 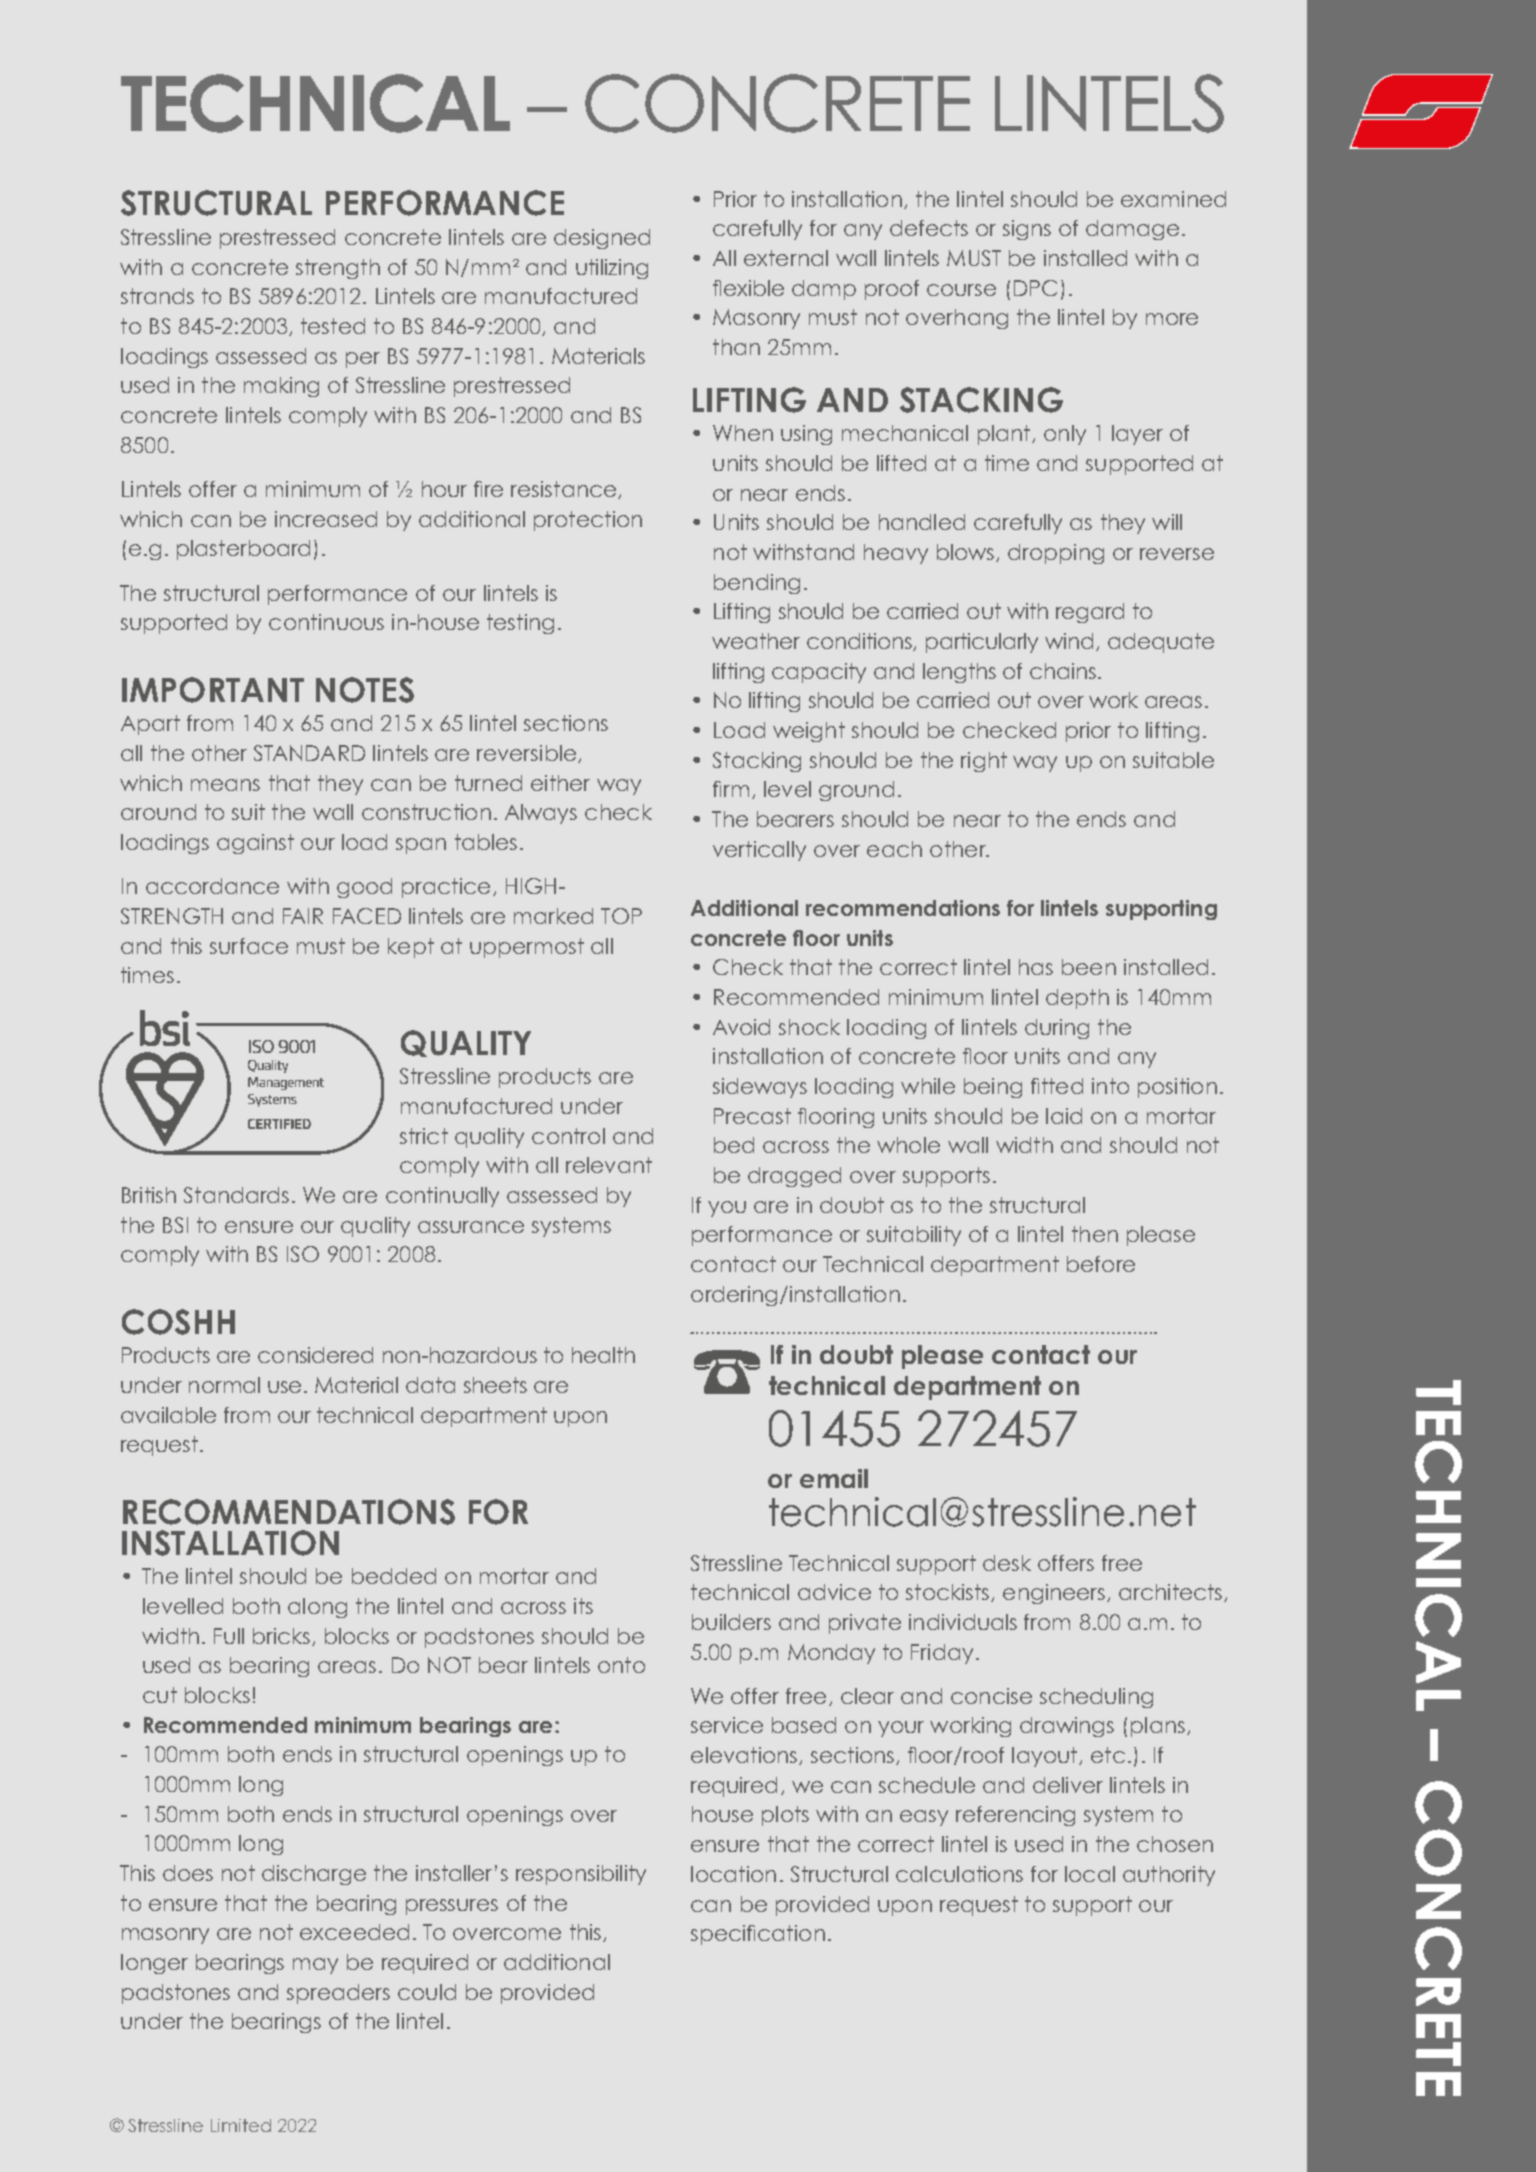 I want to click on utilizing, so click(x=612, y=269).
